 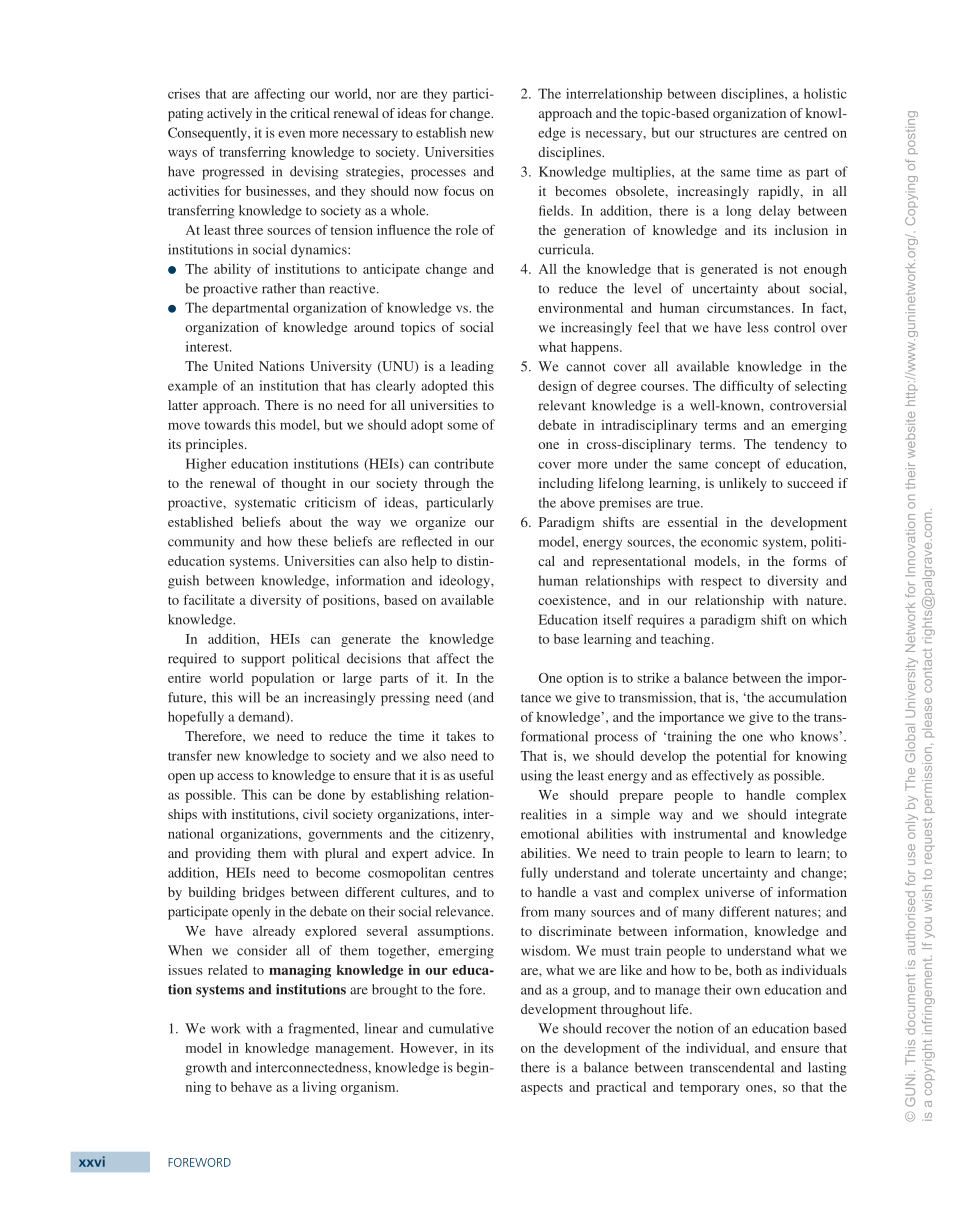 What do you see at coordinates (182, 155) in the screenshot?
I see `ways` at bounding box center [182, 155].
